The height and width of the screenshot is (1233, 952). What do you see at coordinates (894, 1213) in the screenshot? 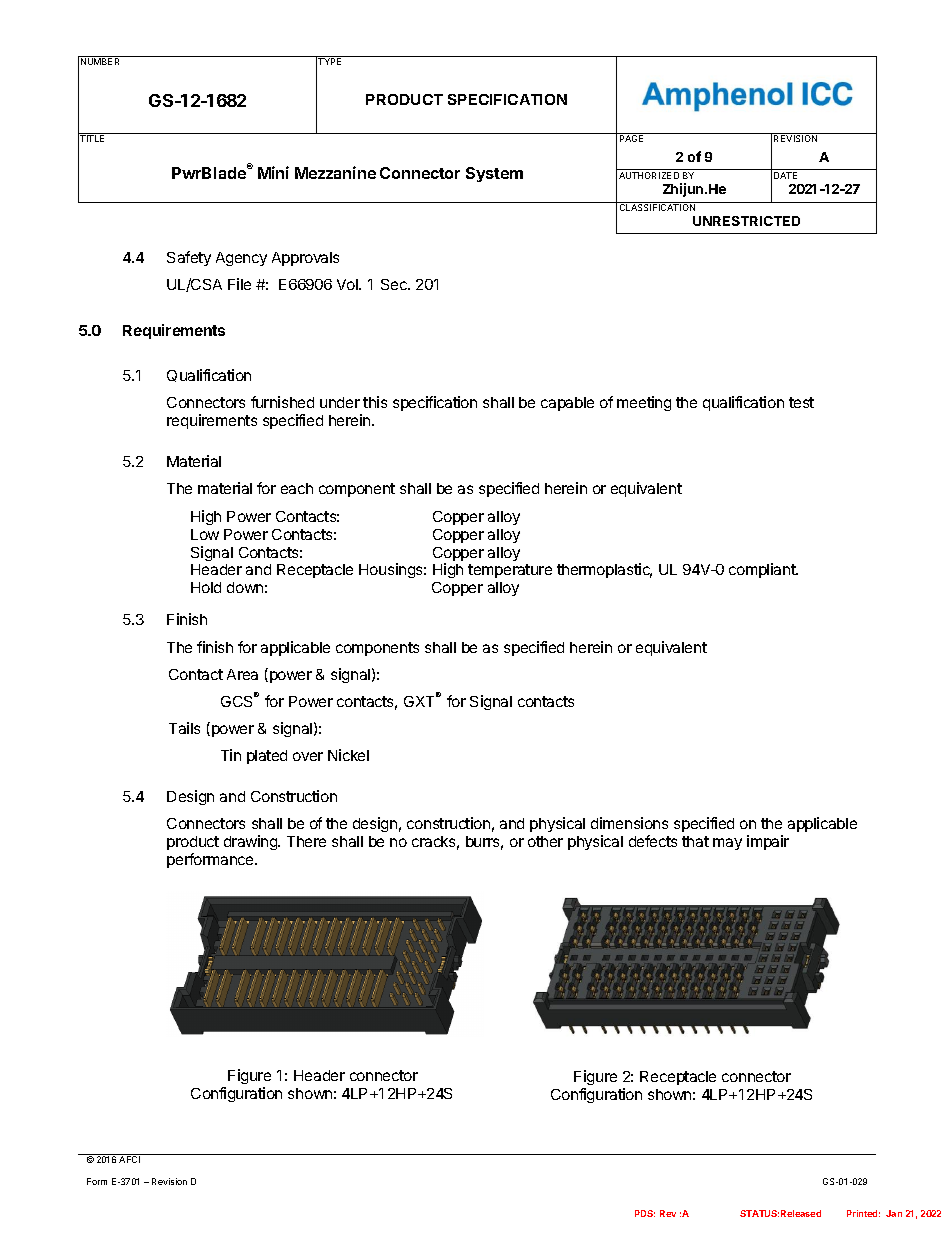
I see `Jan` at bounding box center [894, 1213].
